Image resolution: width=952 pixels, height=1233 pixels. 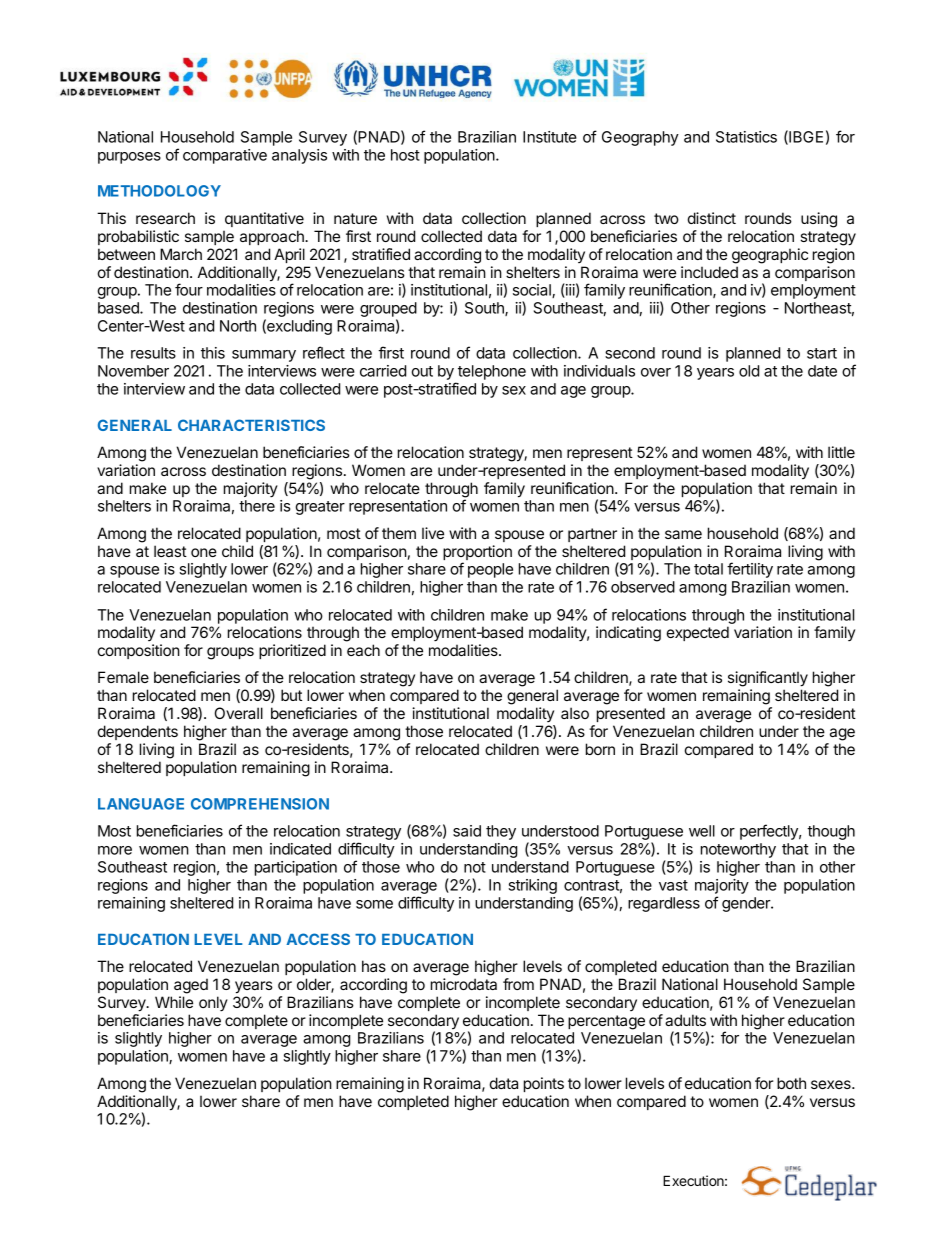 What do you see at coordinates (746, 137) in the image?
I see `Statistics` at bounding box center [746, 137].
